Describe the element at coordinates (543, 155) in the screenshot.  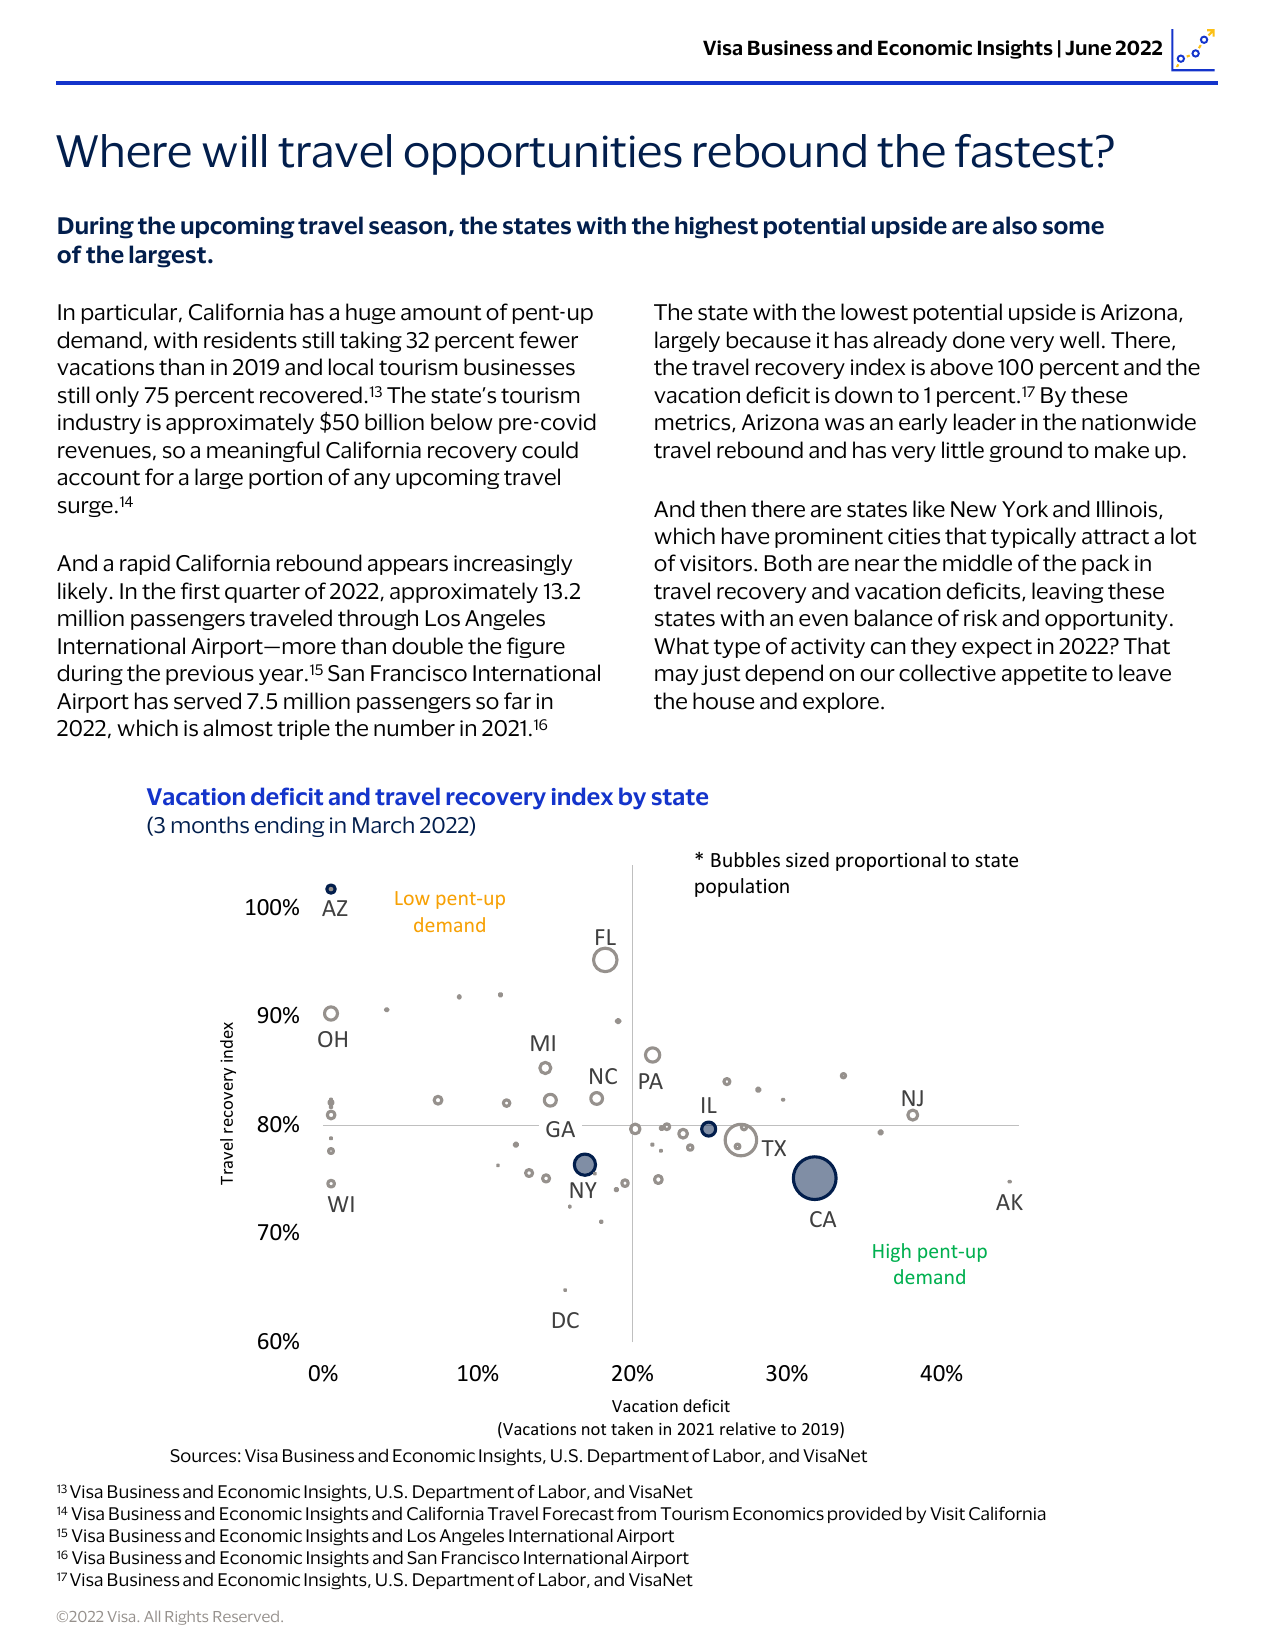
I see `opportunities` at that location.
